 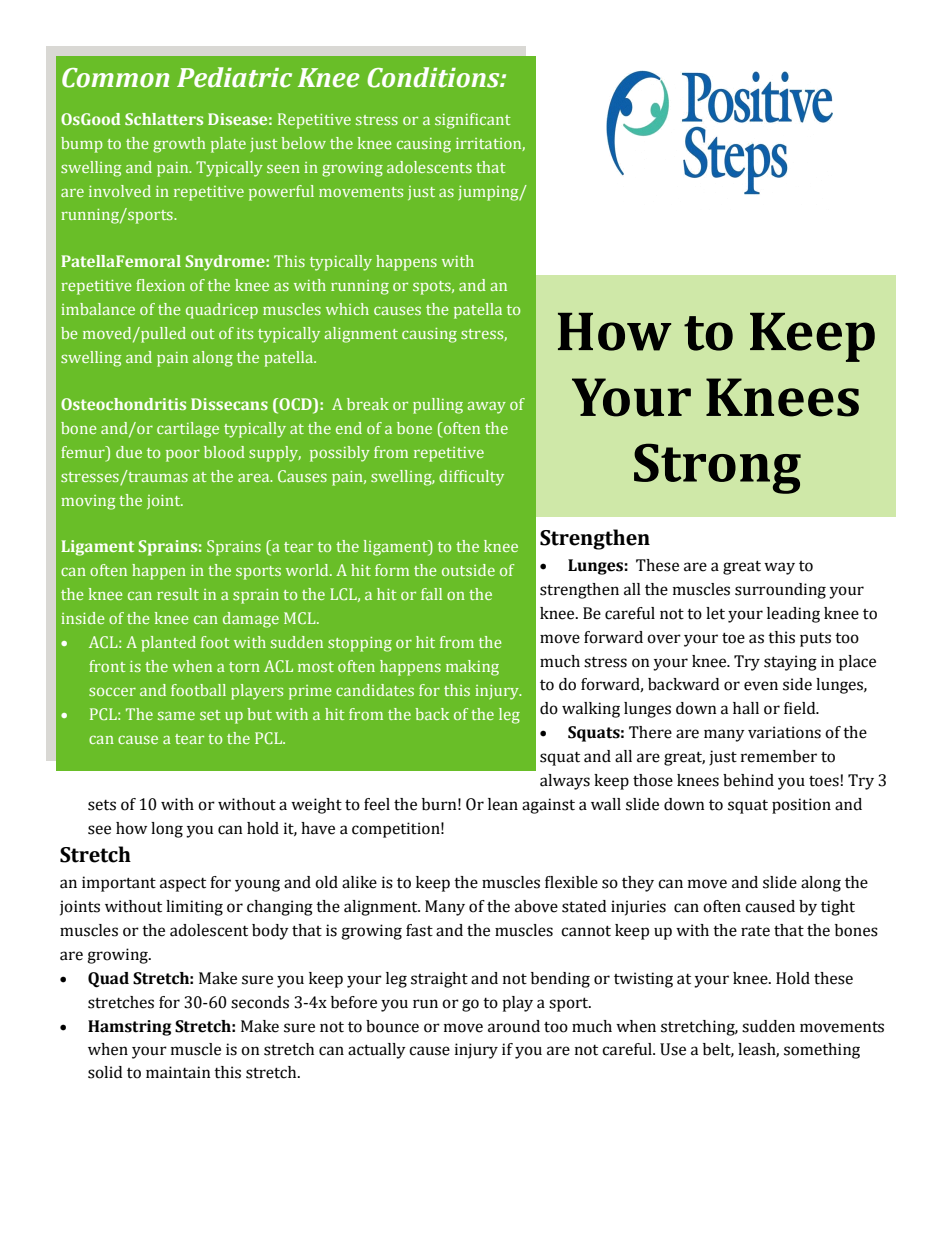 What do you see at coordinates (473, 121) in the image?
I see `significant` at bounding box center [473, 121].
